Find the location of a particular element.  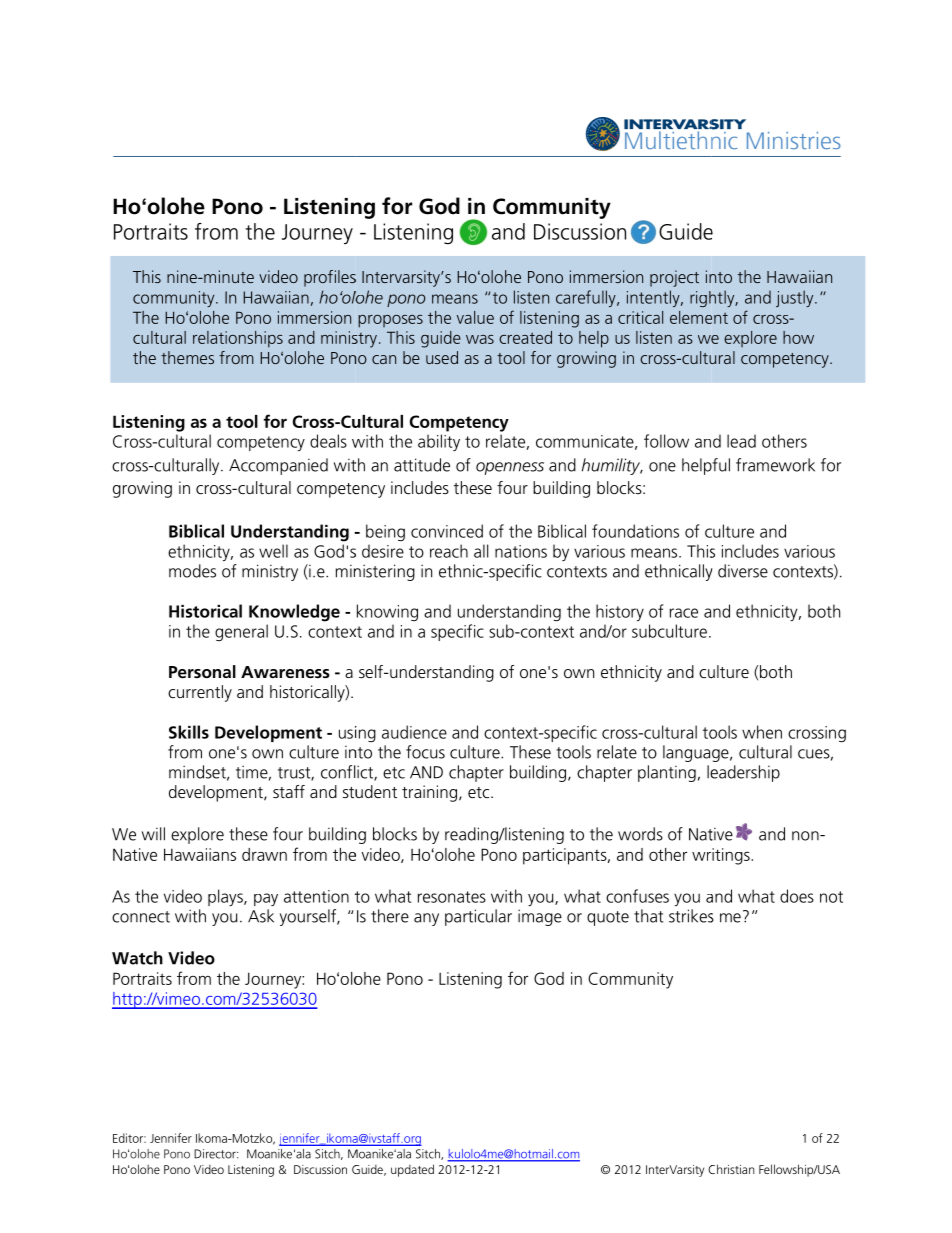

Skills is located at coordinates (189, 732).
